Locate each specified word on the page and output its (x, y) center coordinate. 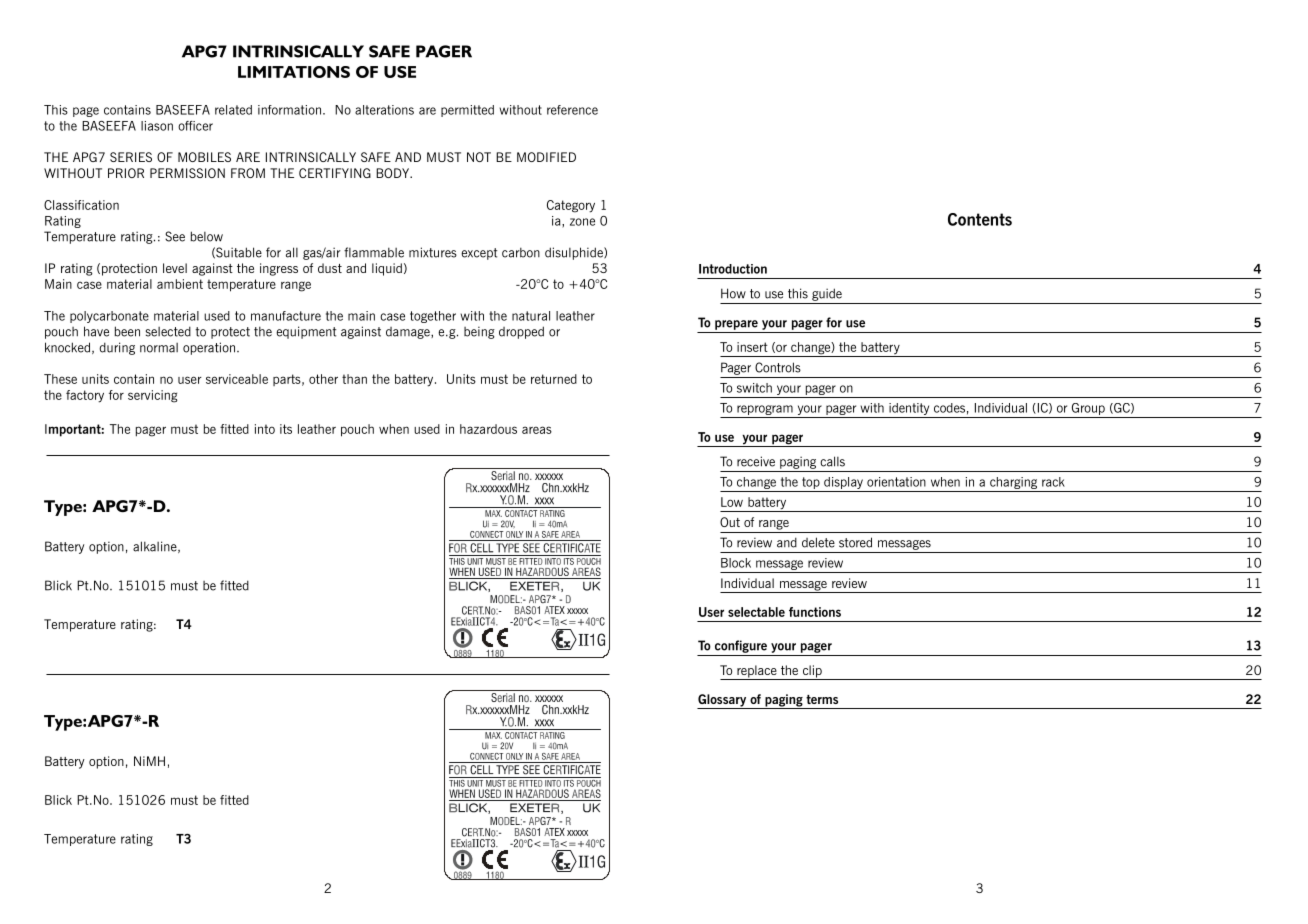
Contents (980, 219)
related (233, 110)
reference (572, 110)
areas (537, 430)
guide (827, 294)
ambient (180, 284)
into (265, 429)
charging (1014, 484)
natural (531, 316)
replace (757, 672)
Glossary (723, 701)
